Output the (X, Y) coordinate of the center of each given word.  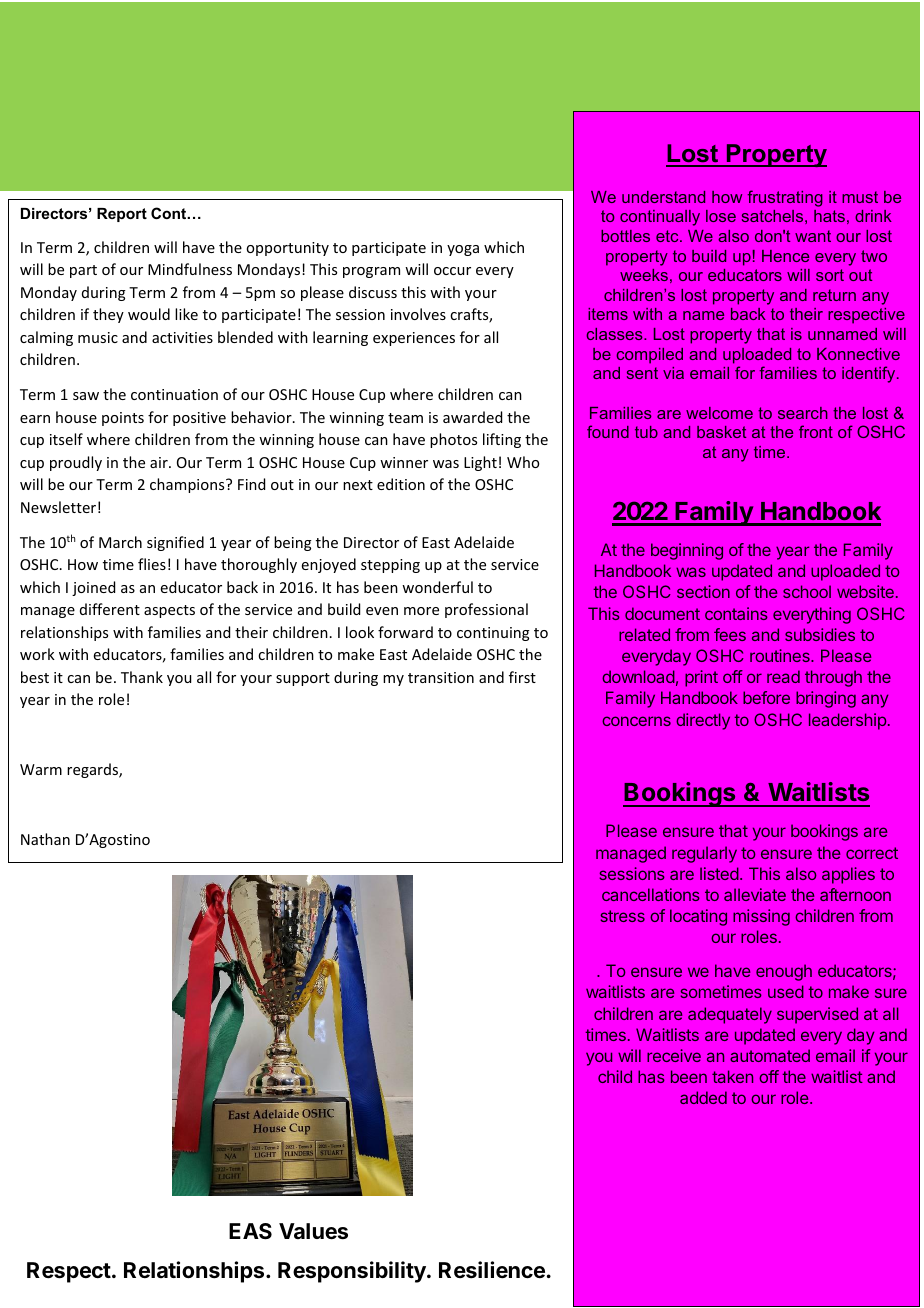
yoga (463, 250)
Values (313, 1231)
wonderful (437, 587)
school (807, 591)
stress (622, 916)
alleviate (755, 894)
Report (122, 215)
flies (152, 564)
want (813, 236)
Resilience (492, 1270)
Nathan (45, 839)
